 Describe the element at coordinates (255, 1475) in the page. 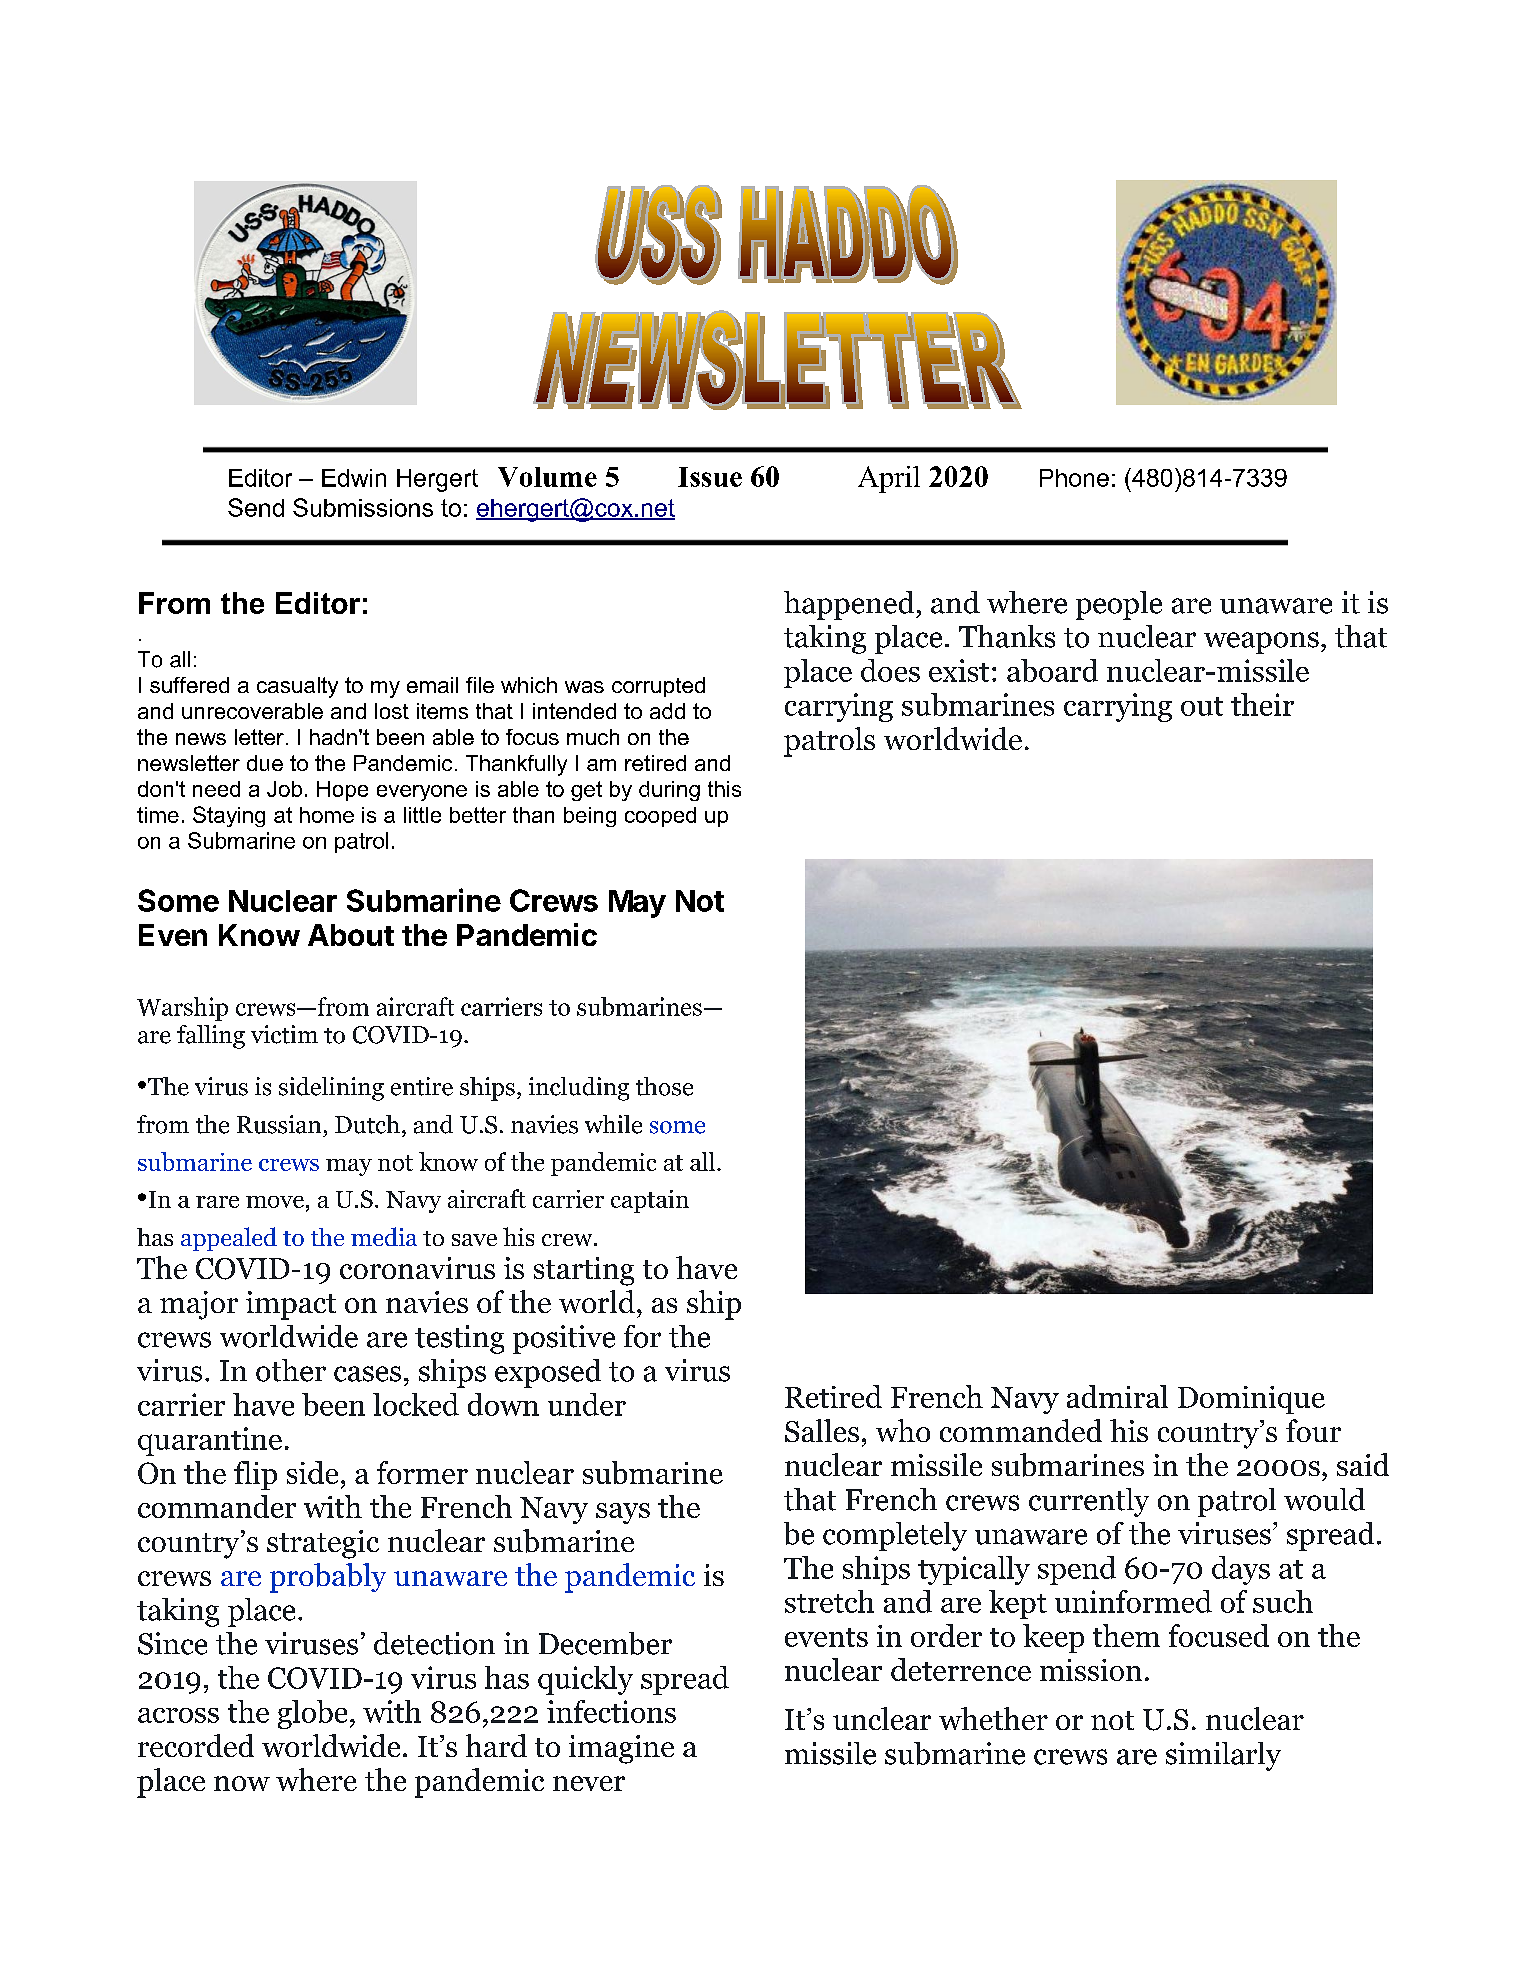

I see `flip` at that location.
